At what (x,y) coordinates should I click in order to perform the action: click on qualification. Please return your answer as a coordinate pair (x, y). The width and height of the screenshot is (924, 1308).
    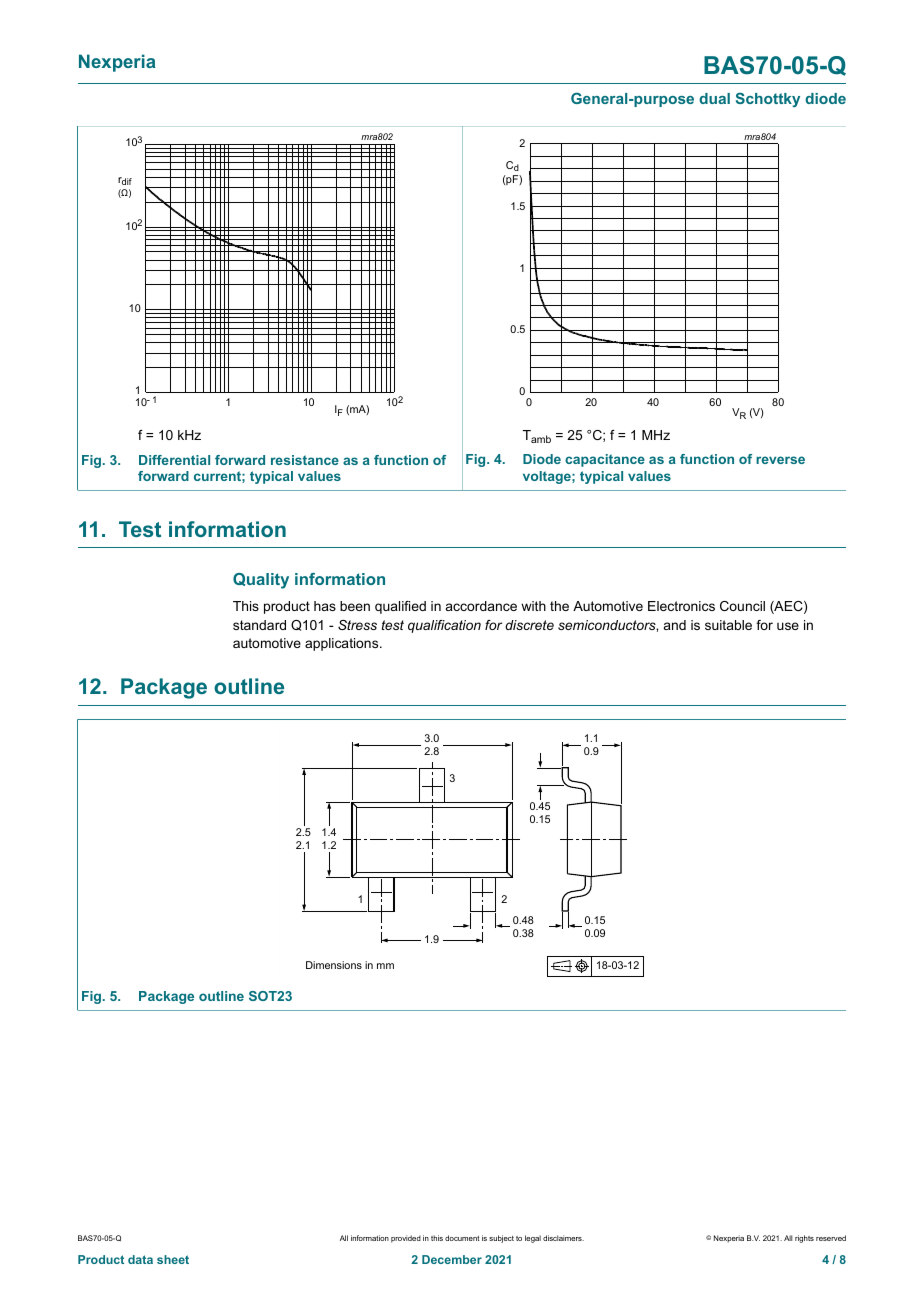
    Looking at the image, I should click on (444, 626).
